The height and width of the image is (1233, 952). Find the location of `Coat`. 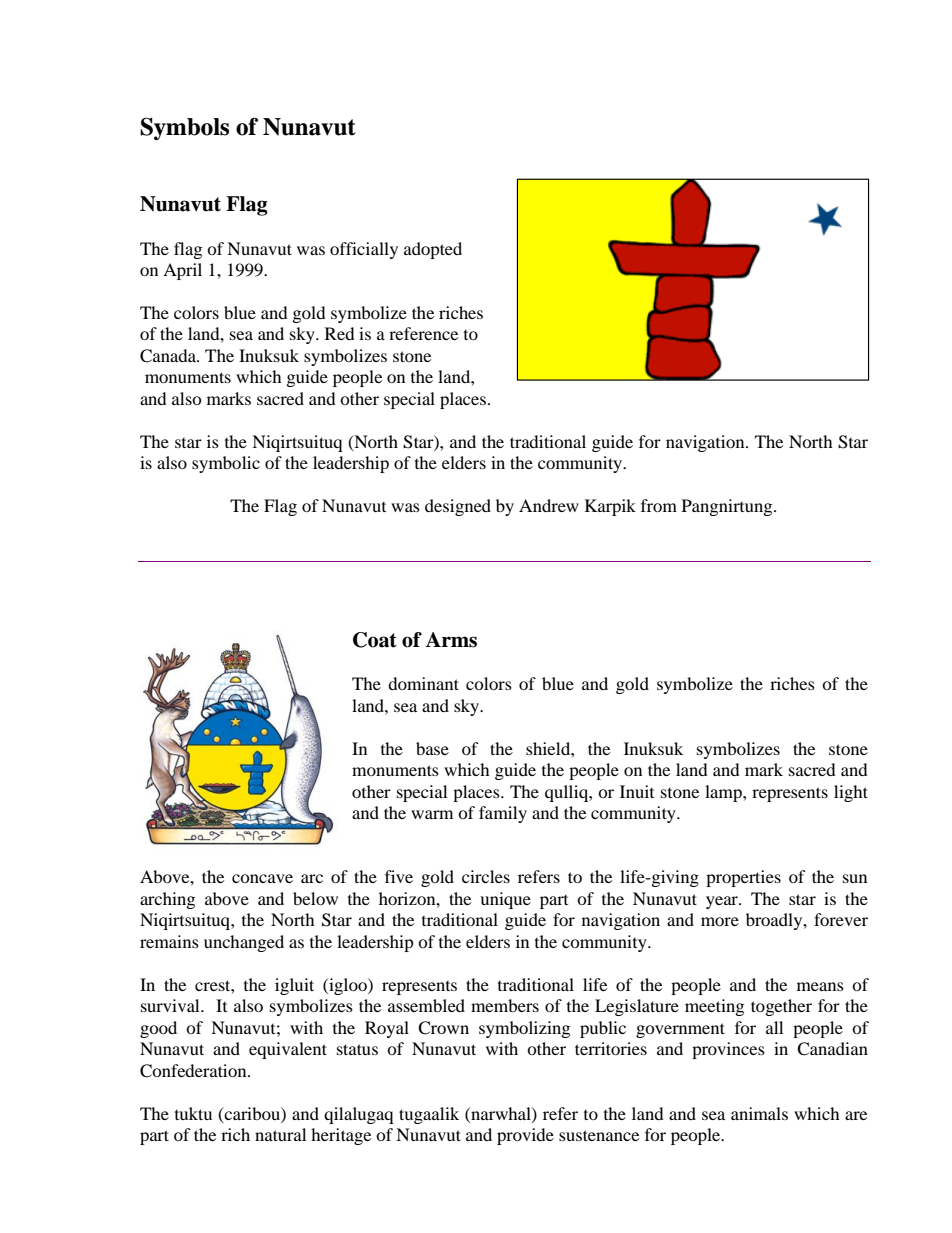

Coat is located at coordinates (375, 640).
